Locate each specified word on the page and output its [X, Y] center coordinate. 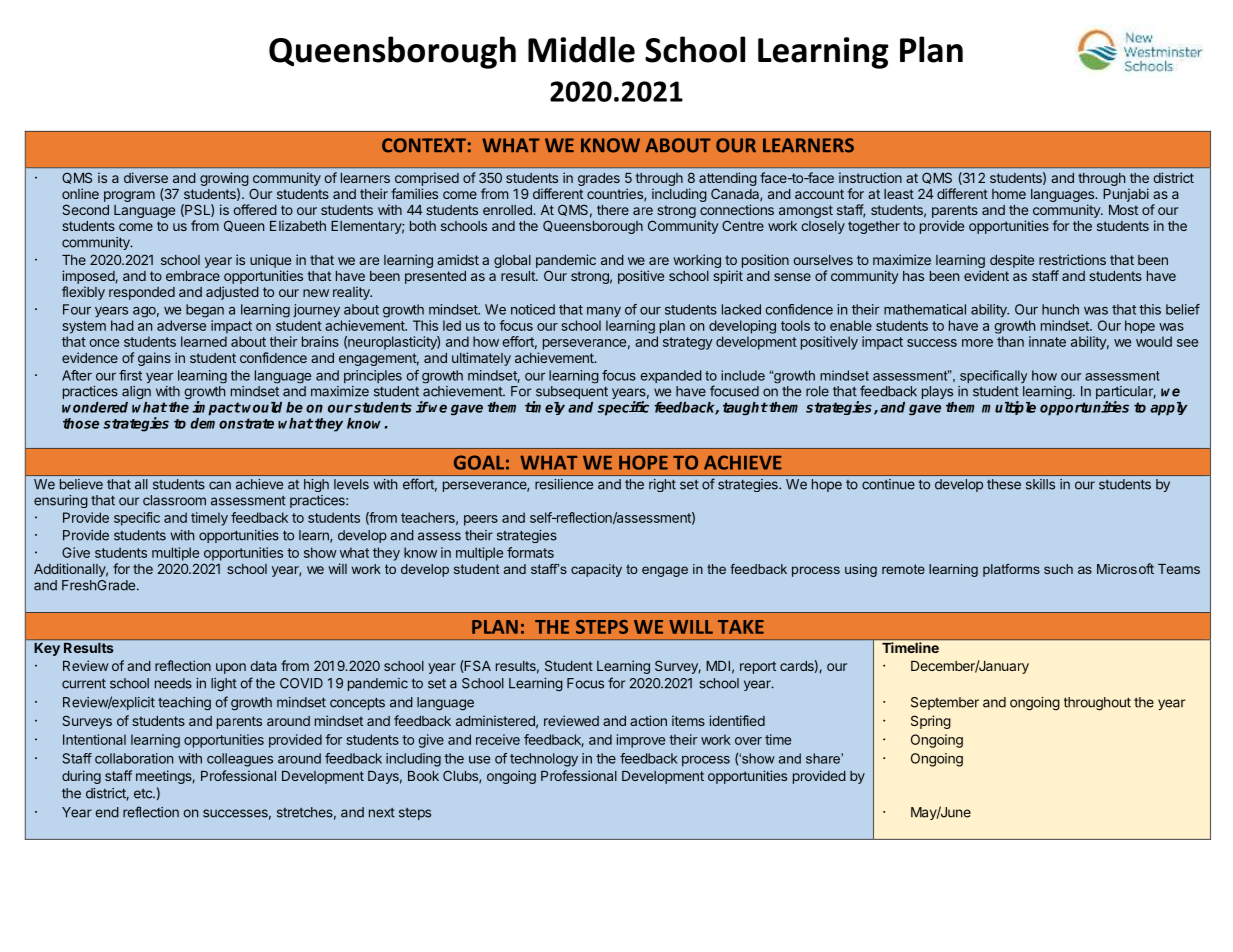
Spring [931, 722]
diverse [146, 177]
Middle [581, 49]
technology [544, 760]
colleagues [240, 760]
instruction [870, 177]
